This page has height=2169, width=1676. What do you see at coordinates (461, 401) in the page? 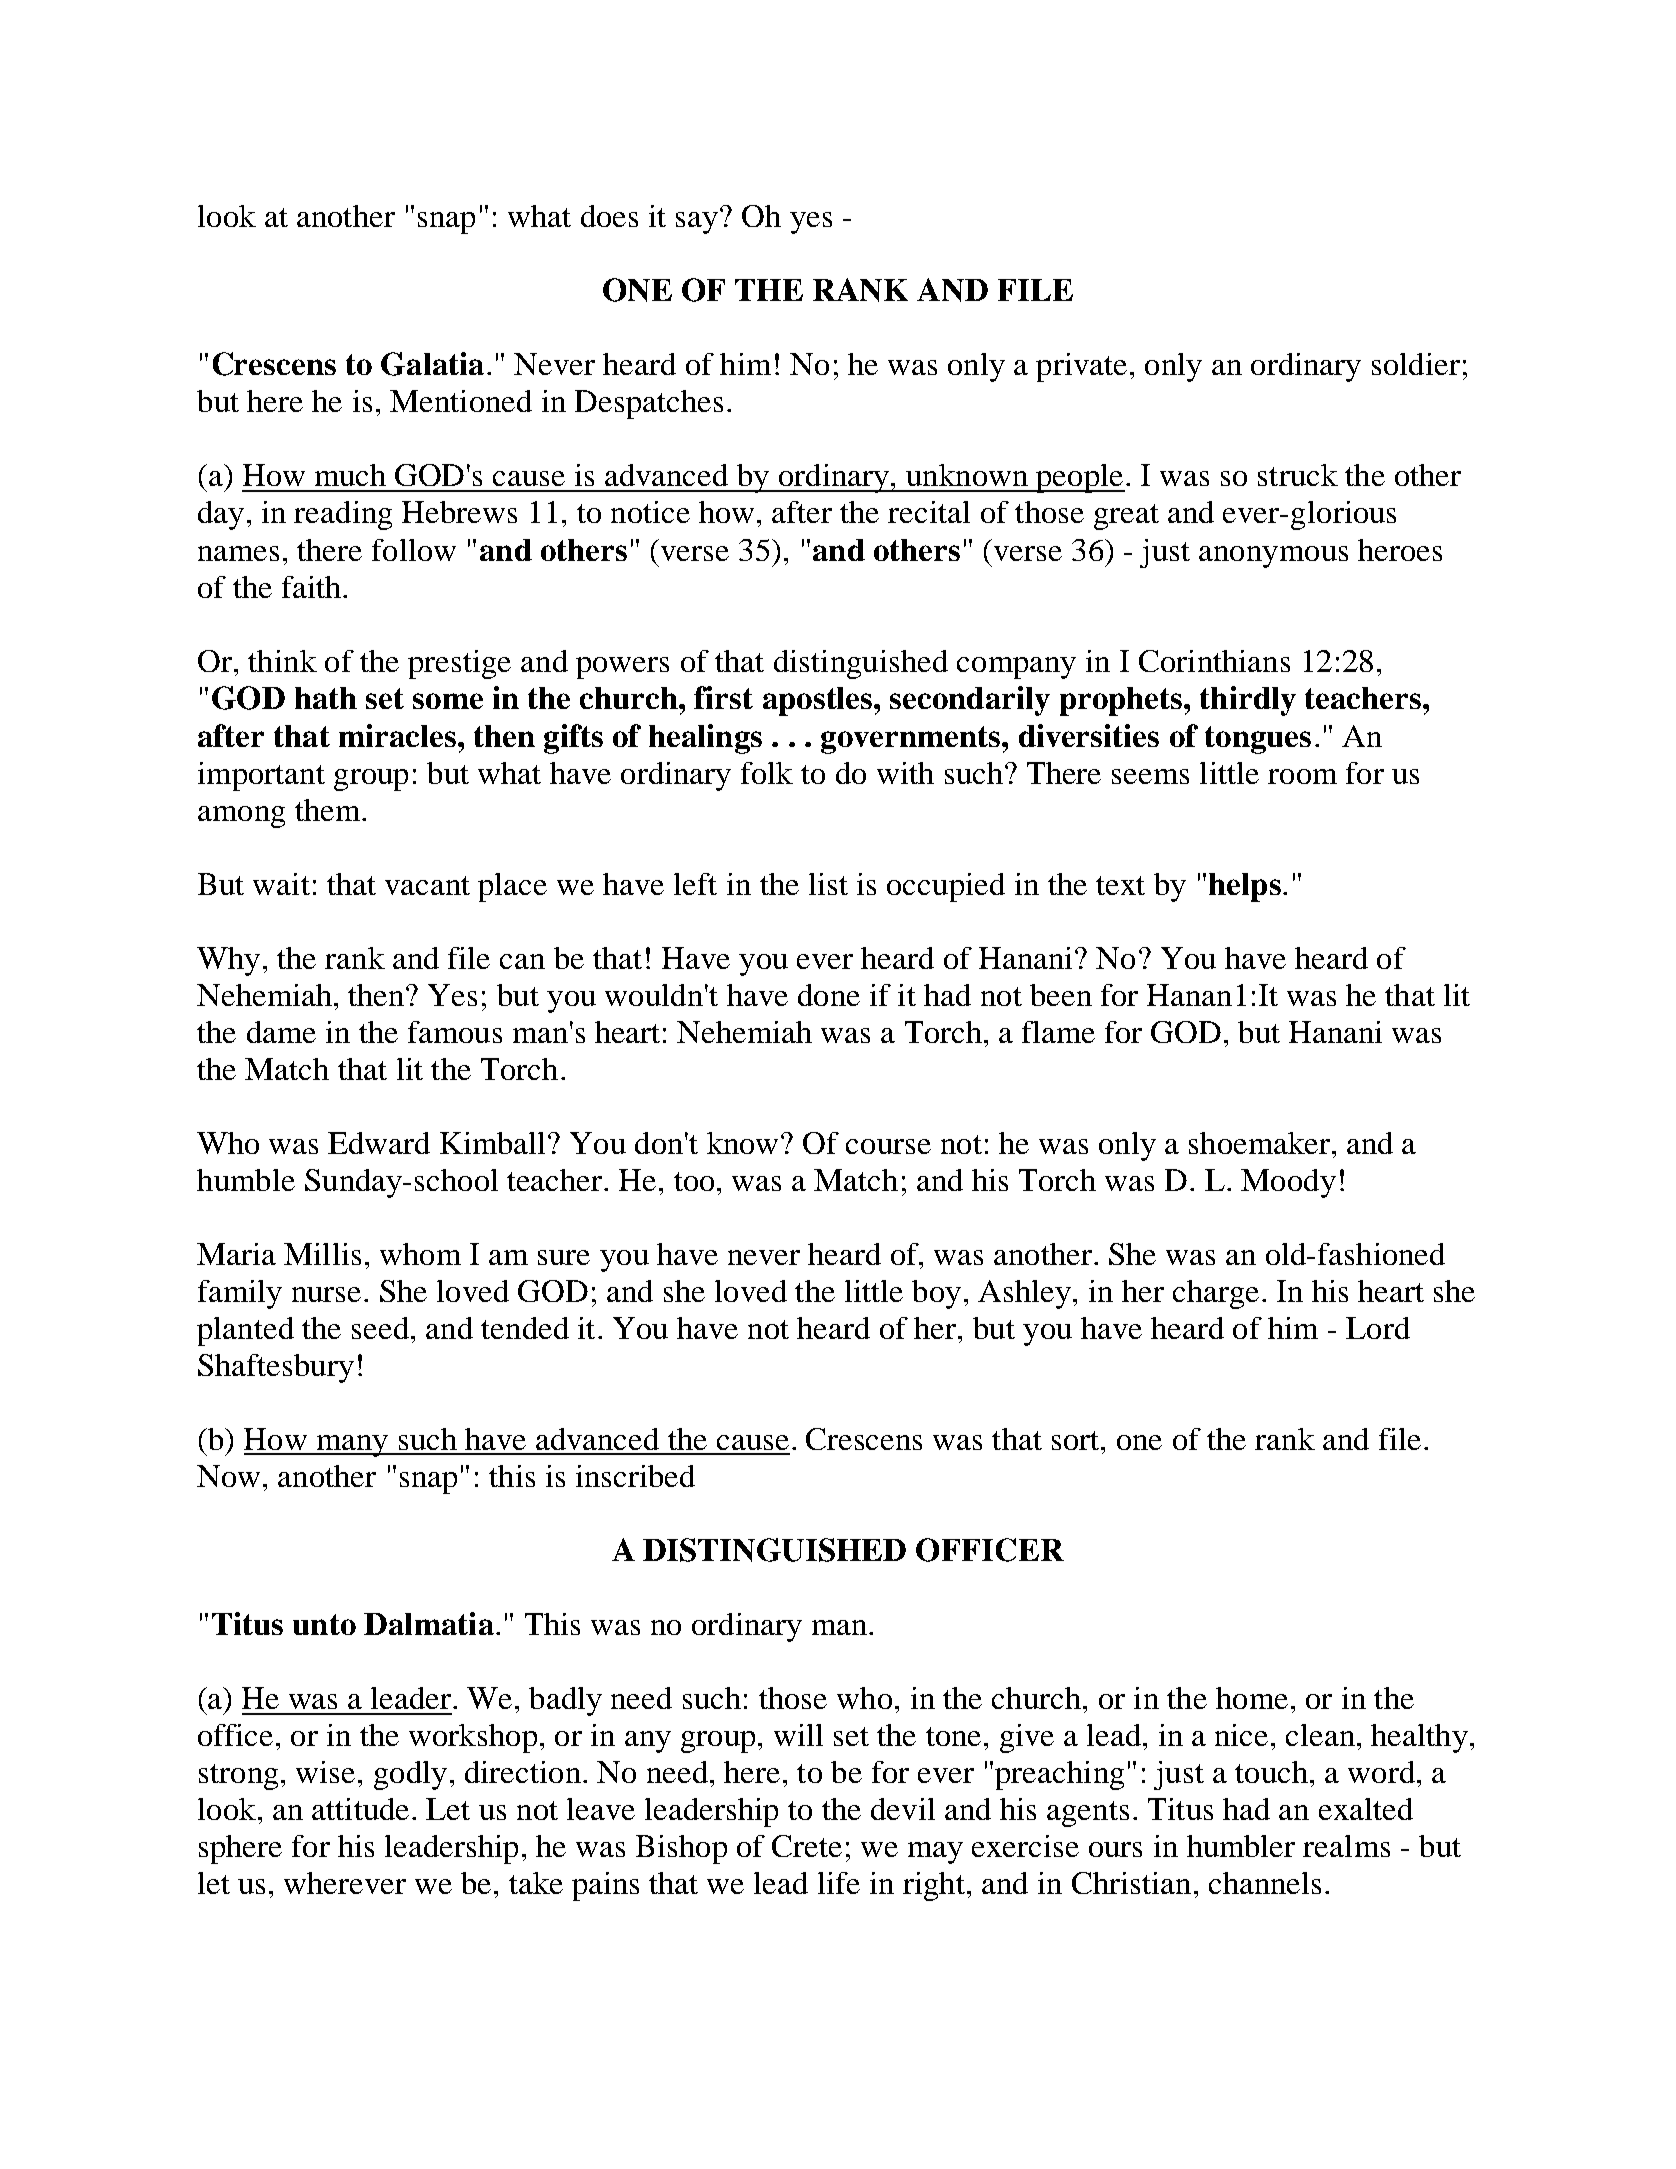
I see `Mentioned` at bounding box center [461, 401].
